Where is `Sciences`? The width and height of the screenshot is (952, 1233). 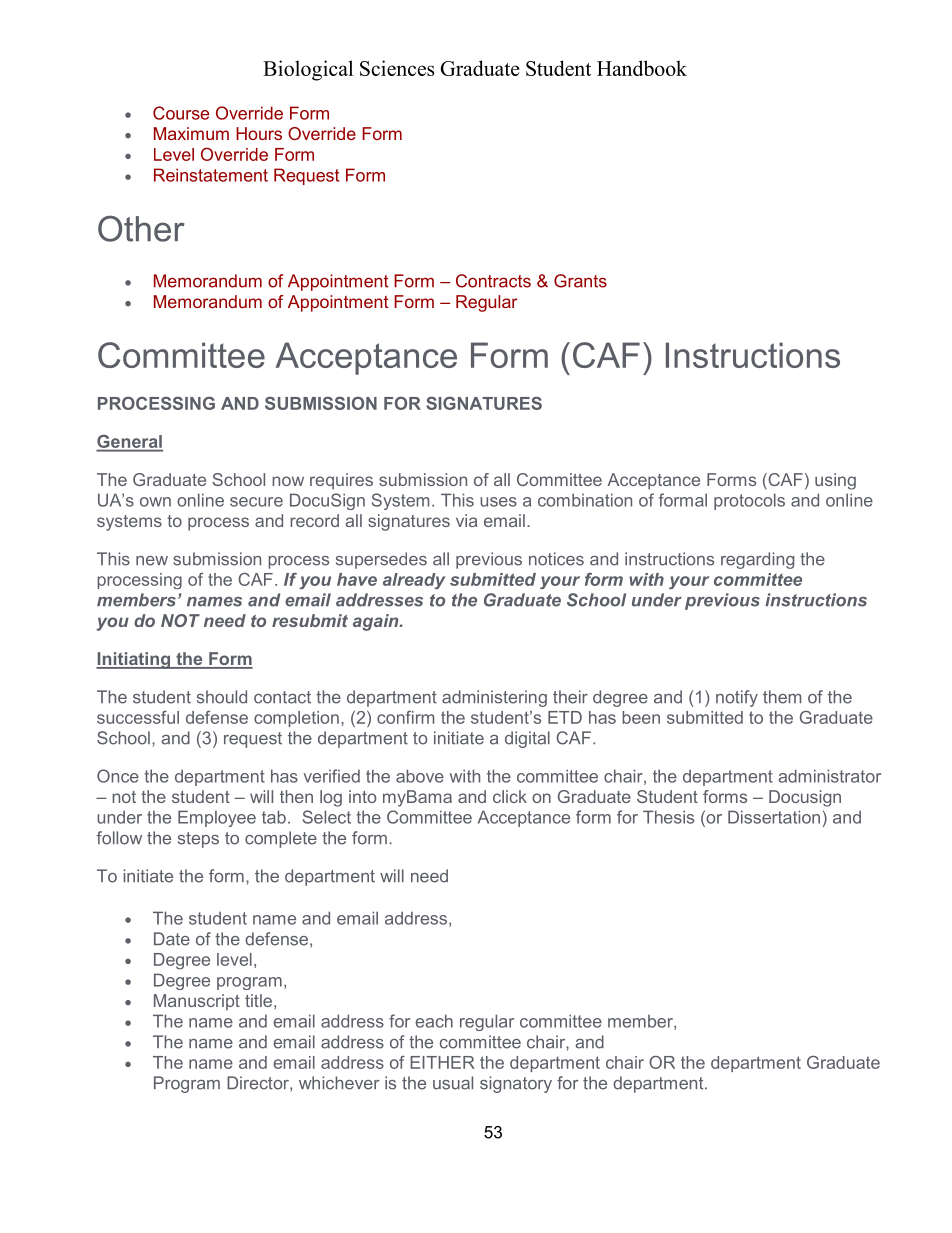
Sciences is located at coordinates (397, 68).
